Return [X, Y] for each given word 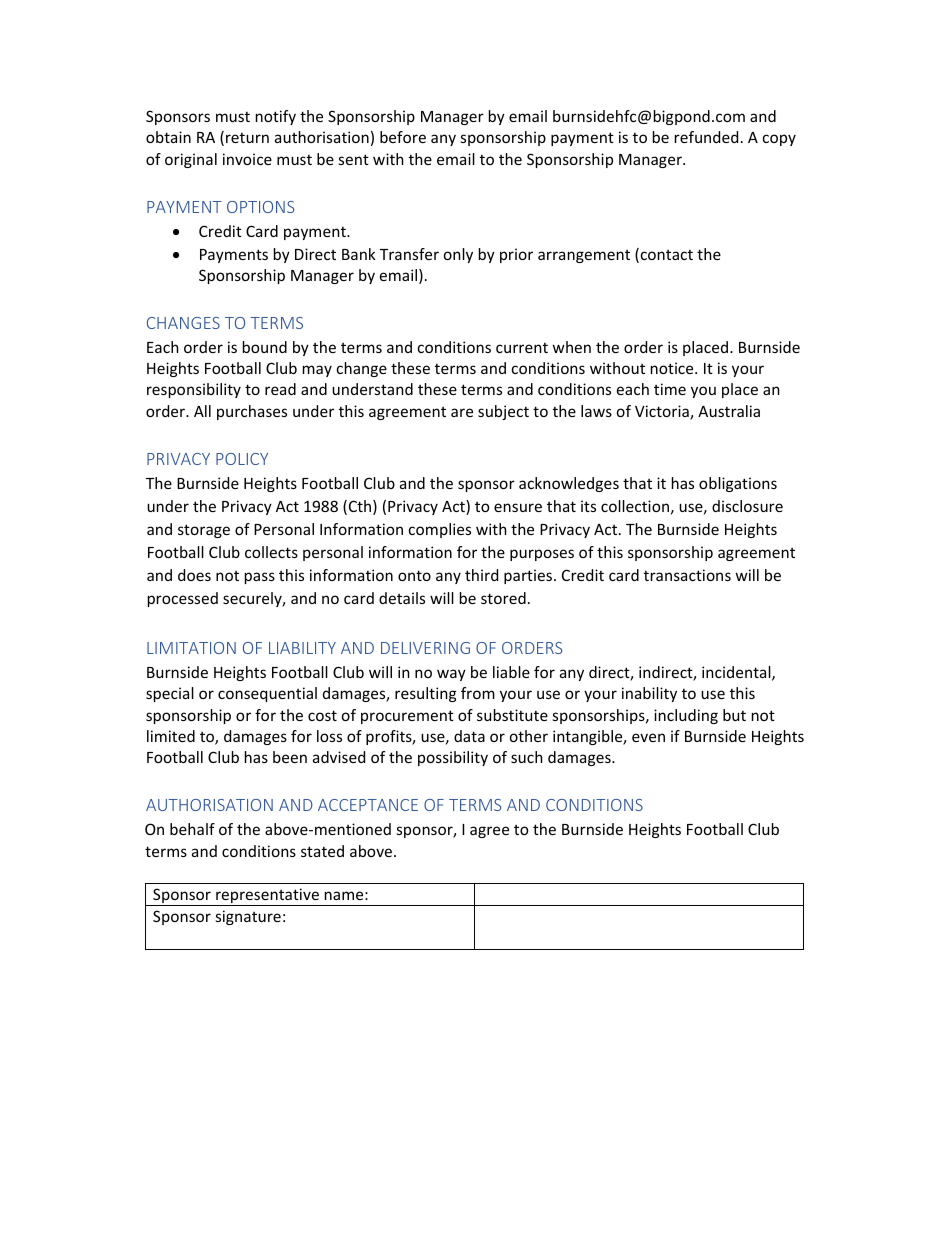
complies [440, 530]
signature [248, 917]
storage [204, 531]
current [522, 347]
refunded [706, 137]
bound [265, 347]
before [403, 137]
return [247, 137]
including [686, 716]
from [478, 693]
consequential [267, 694]
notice [673, 368]
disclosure [747, 506]
